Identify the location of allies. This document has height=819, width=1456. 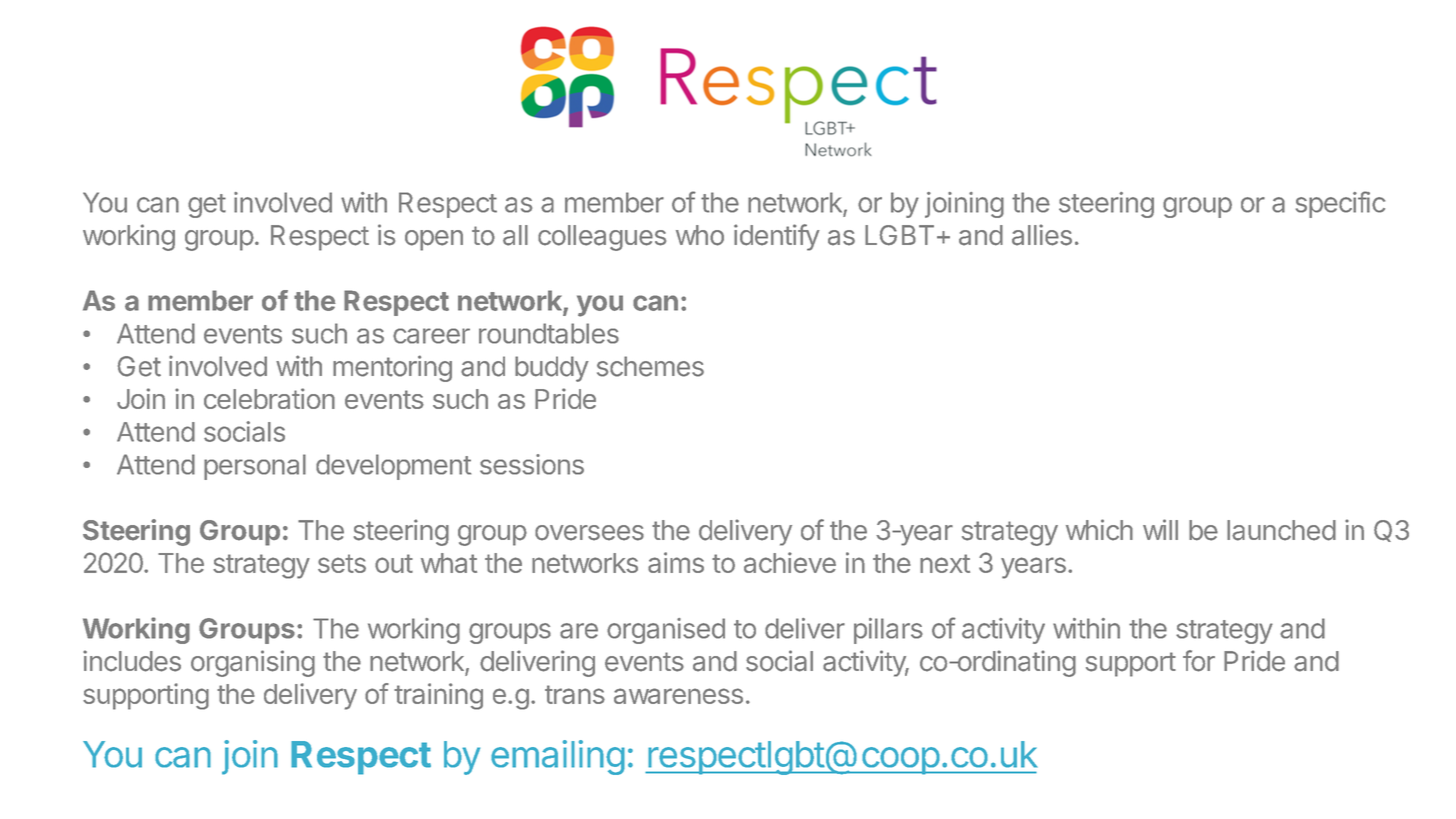
(1042, 235).
